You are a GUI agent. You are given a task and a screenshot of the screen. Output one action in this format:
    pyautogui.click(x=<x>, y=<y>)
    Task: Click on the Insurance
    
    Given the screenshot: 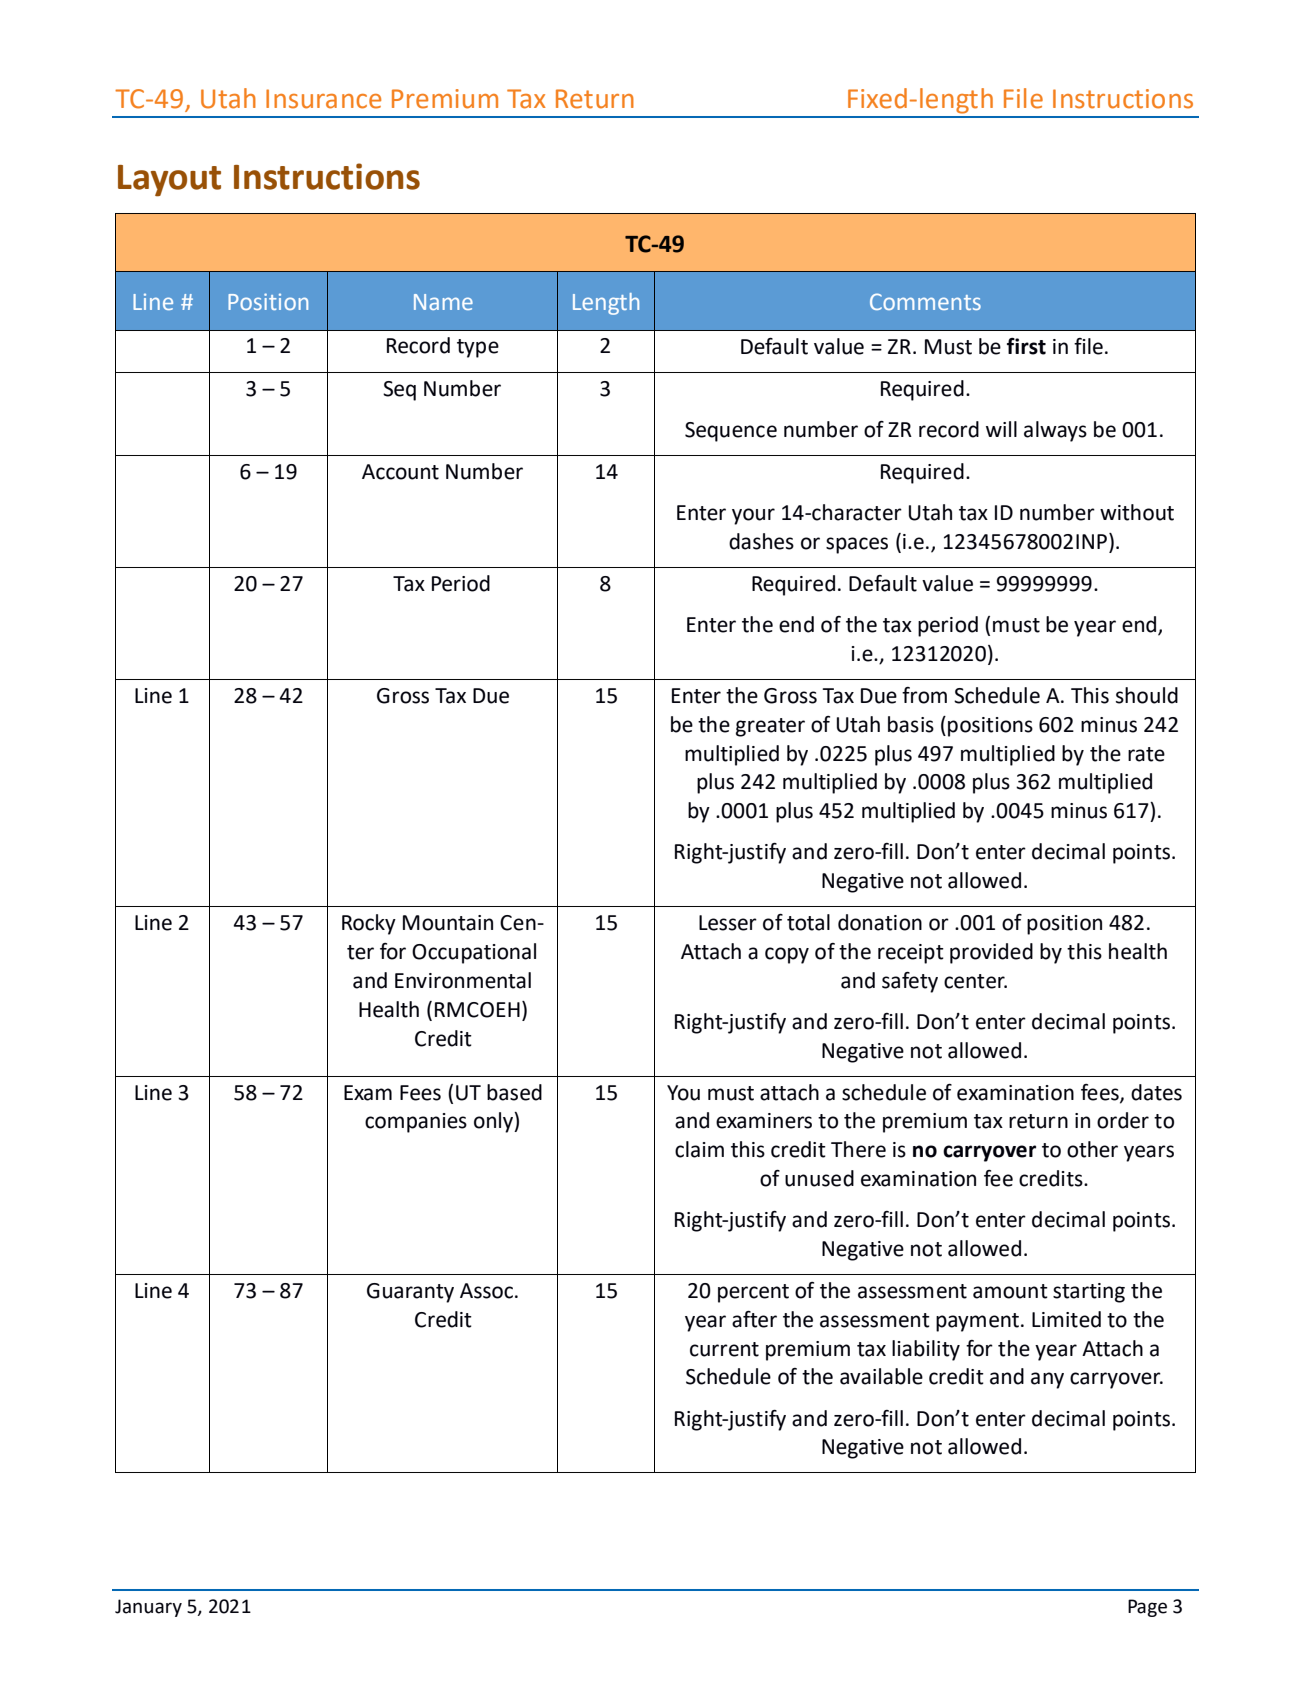 What is the action you would take?
    pyautogui.click(x=323, y=99)
